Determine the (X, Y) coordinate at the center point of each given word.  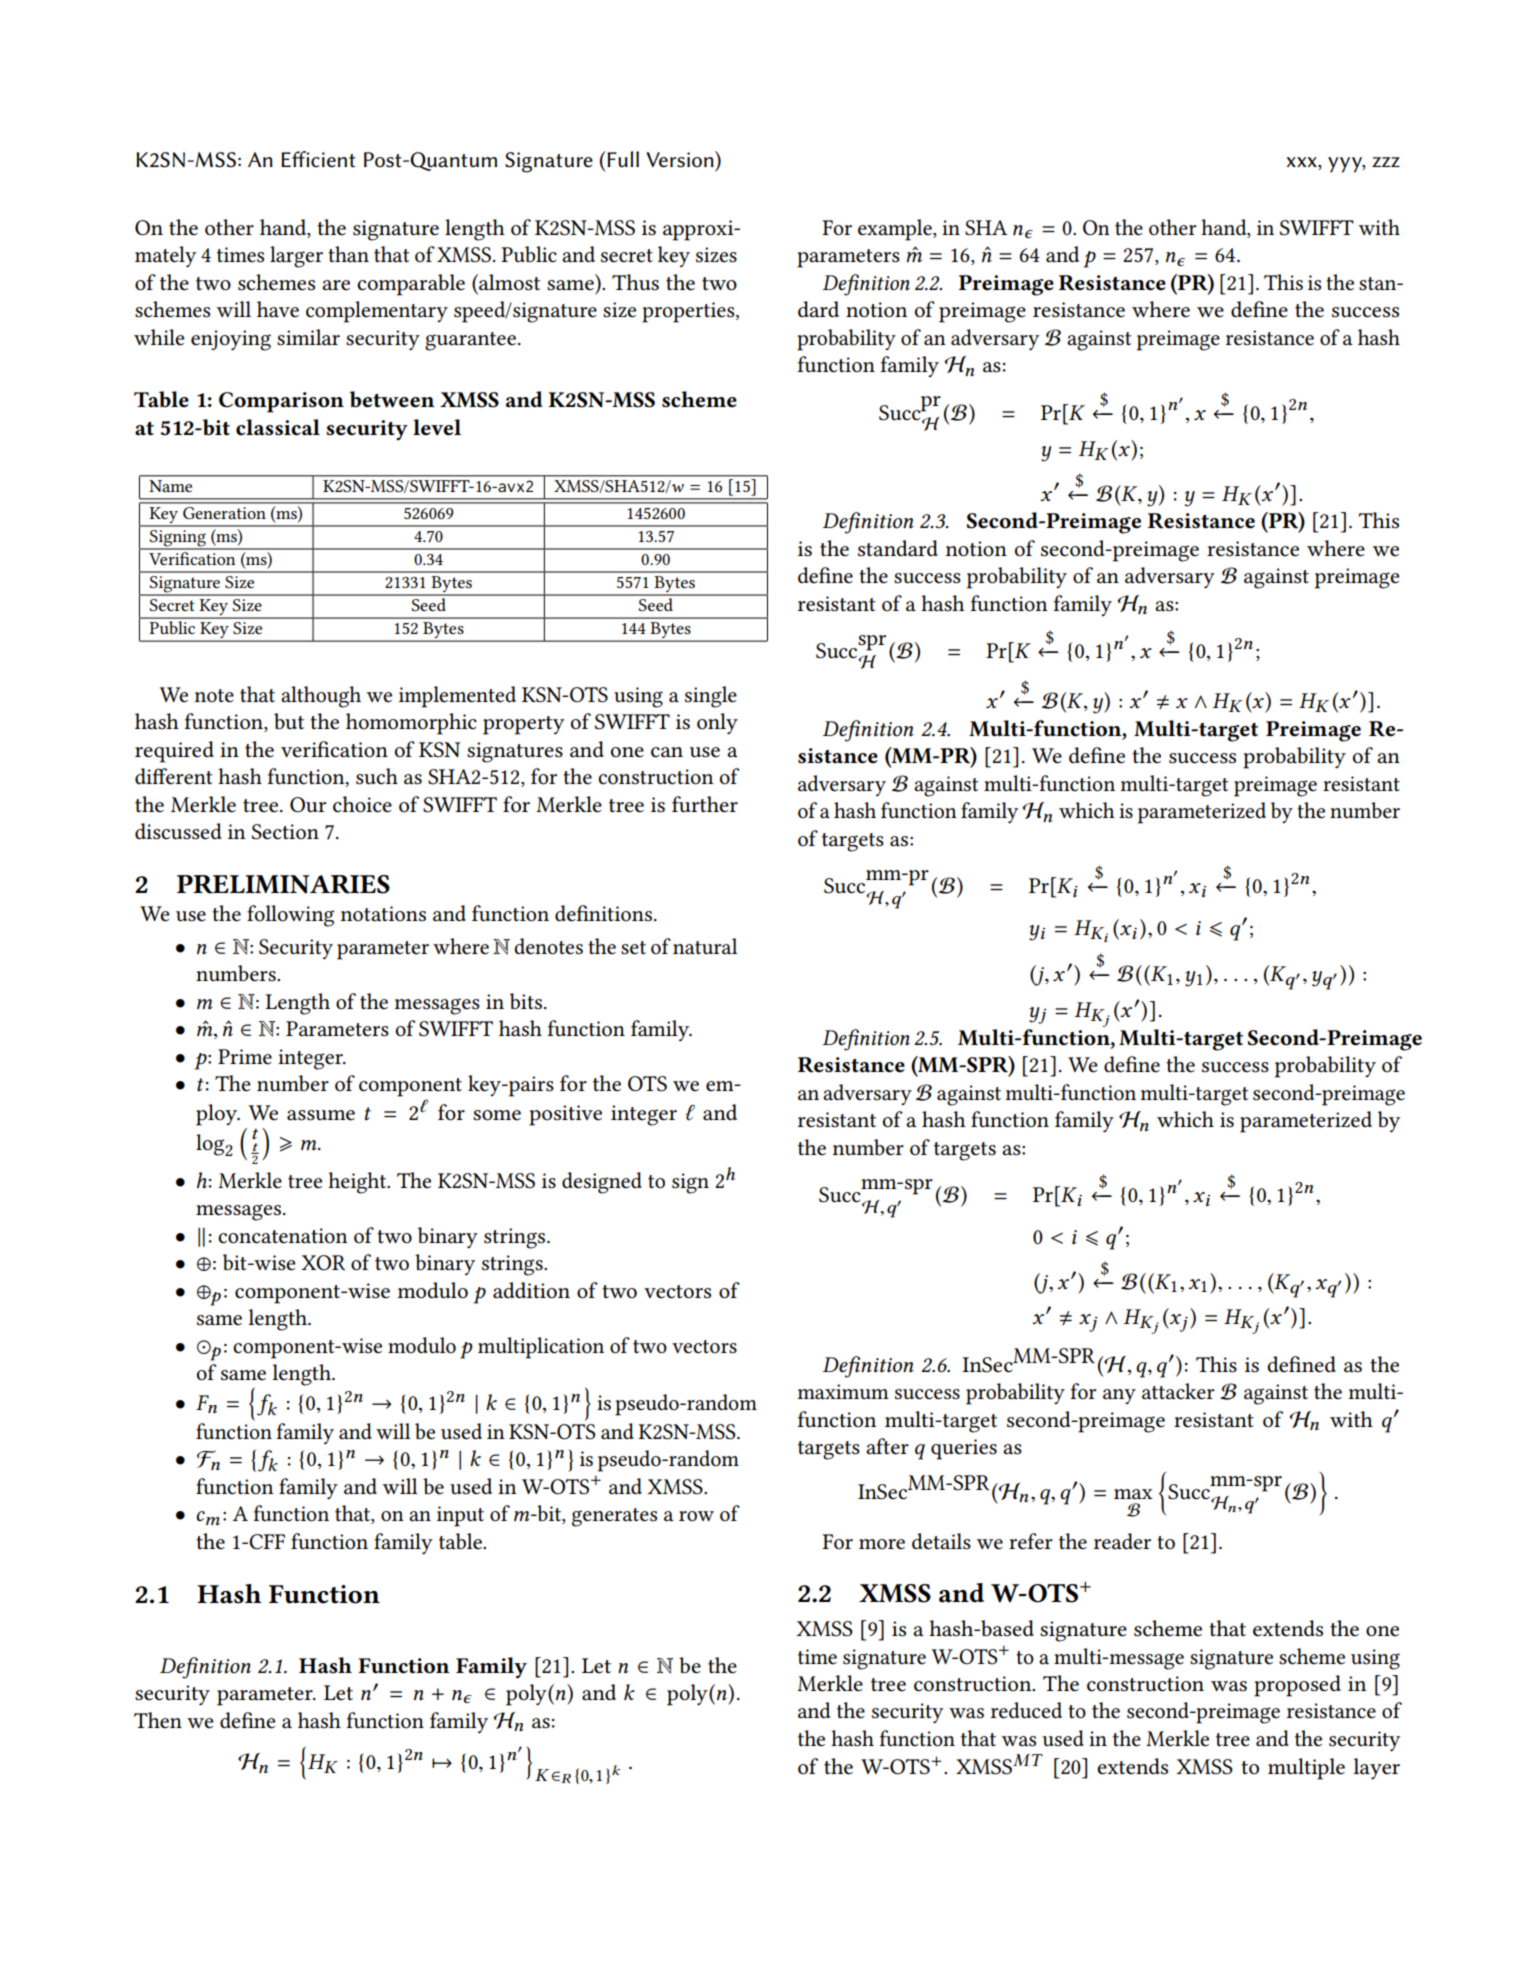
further (705, 804)
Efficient (318, 159)
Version (681, 159)
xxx (1302, 162)
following (291, 916)
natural (705, 946)
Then (158, 1720)
